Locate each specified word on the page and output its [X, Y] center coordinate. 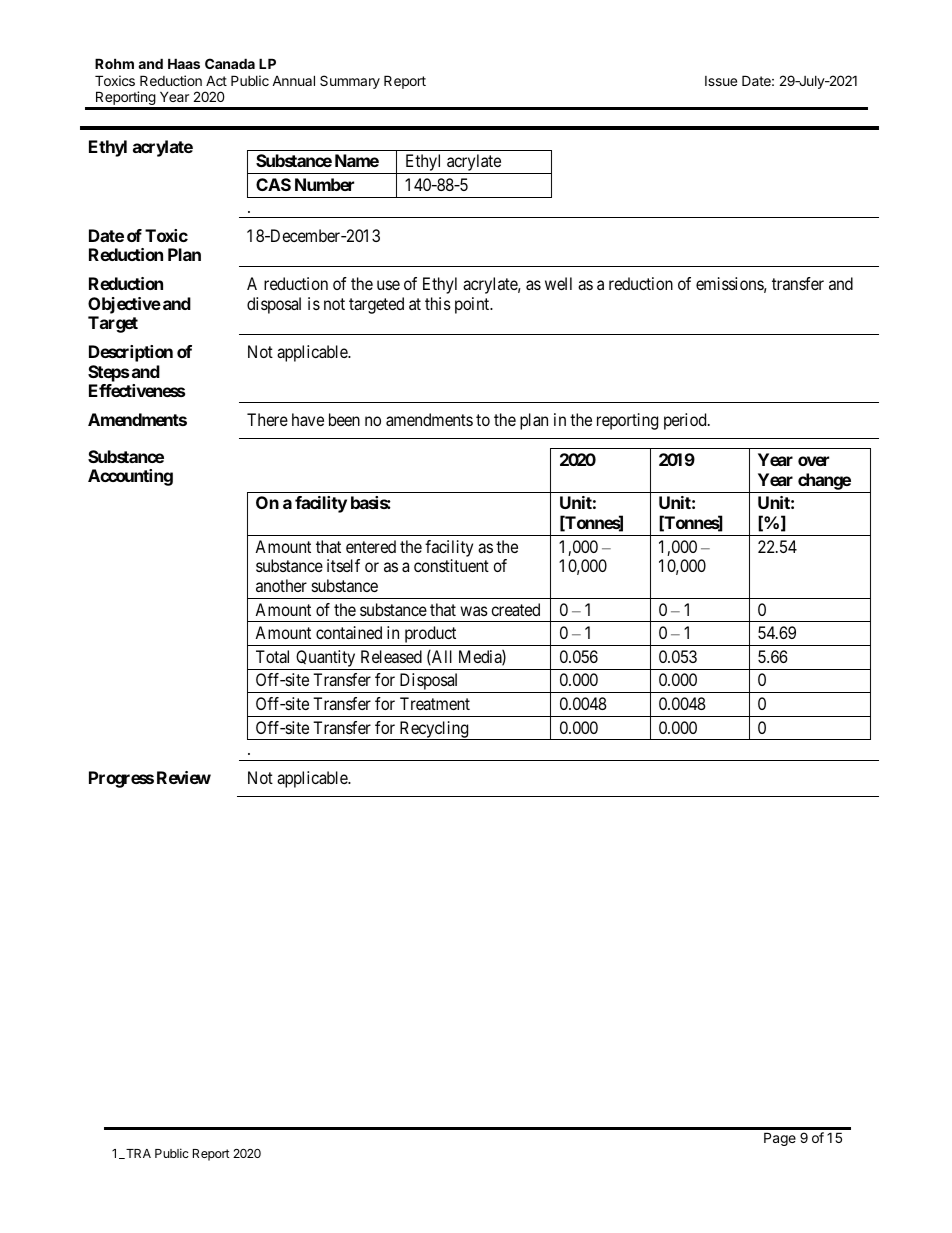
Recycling [434, 730]
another [281, 585]
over [813, 461]
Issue [721, 81]
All [441, 657]
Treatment [435, 703]
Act [216, 80]
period [686, 421]
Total [272, 656]
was [474, 611]
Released [391, 656]
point [473, 305]
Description [131, 353]
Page [780, 1139]
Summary [350, 82]
